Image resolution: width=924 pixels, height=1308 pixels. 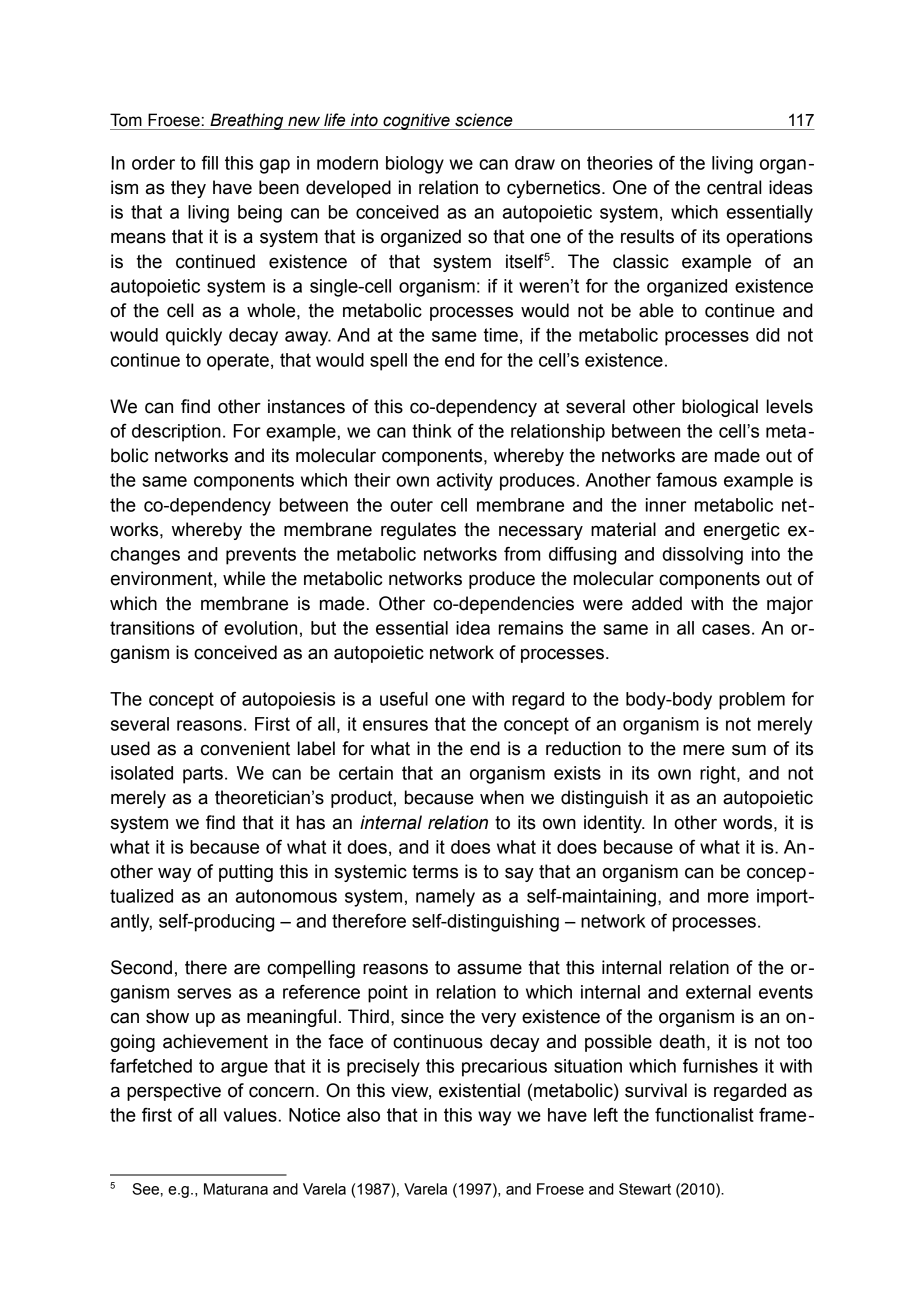 I want to click on science, so click(x=484, y=120).
